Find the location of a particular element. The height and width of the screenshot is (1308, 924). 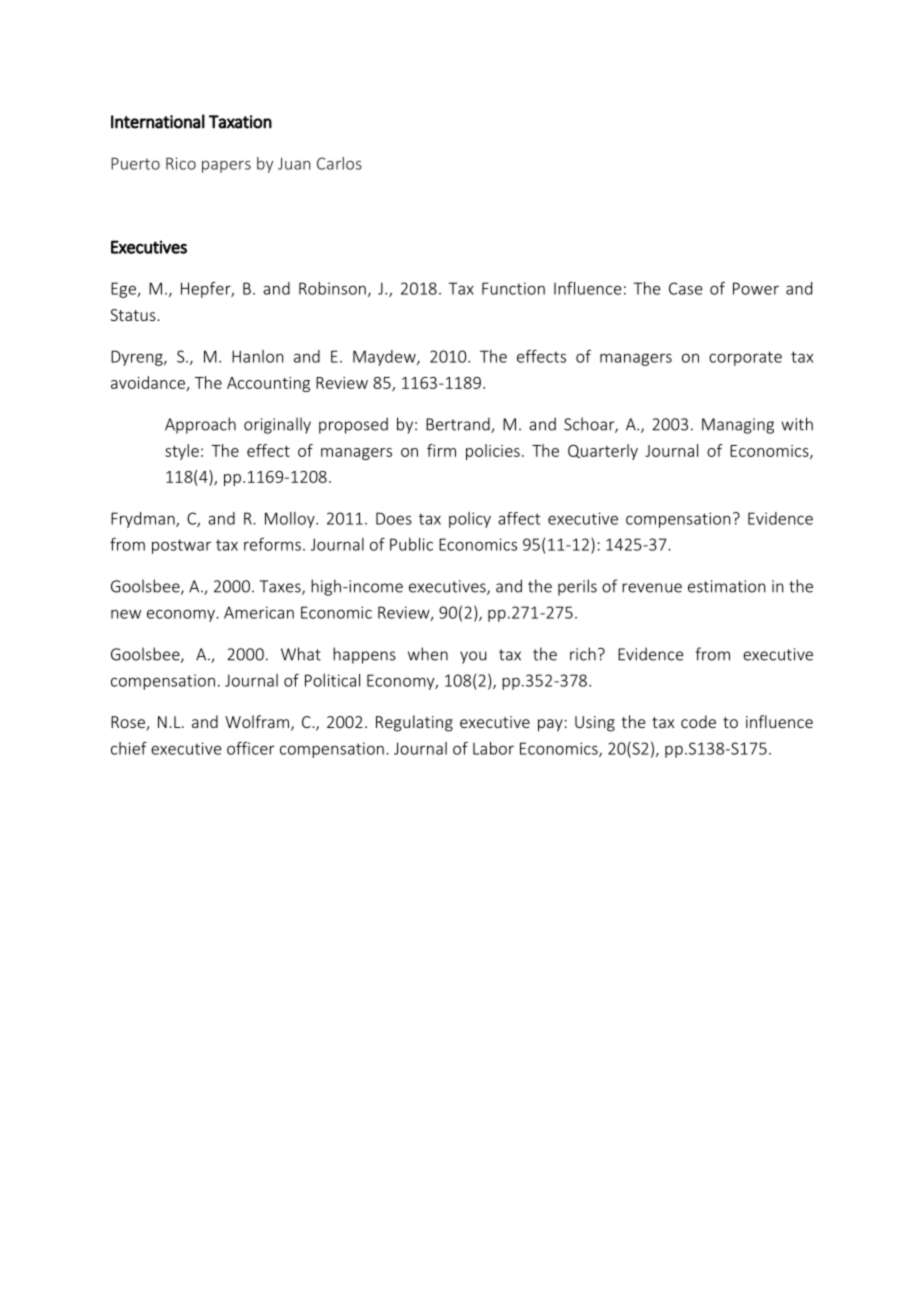

Carlos is located at coordinates (339, 163).
